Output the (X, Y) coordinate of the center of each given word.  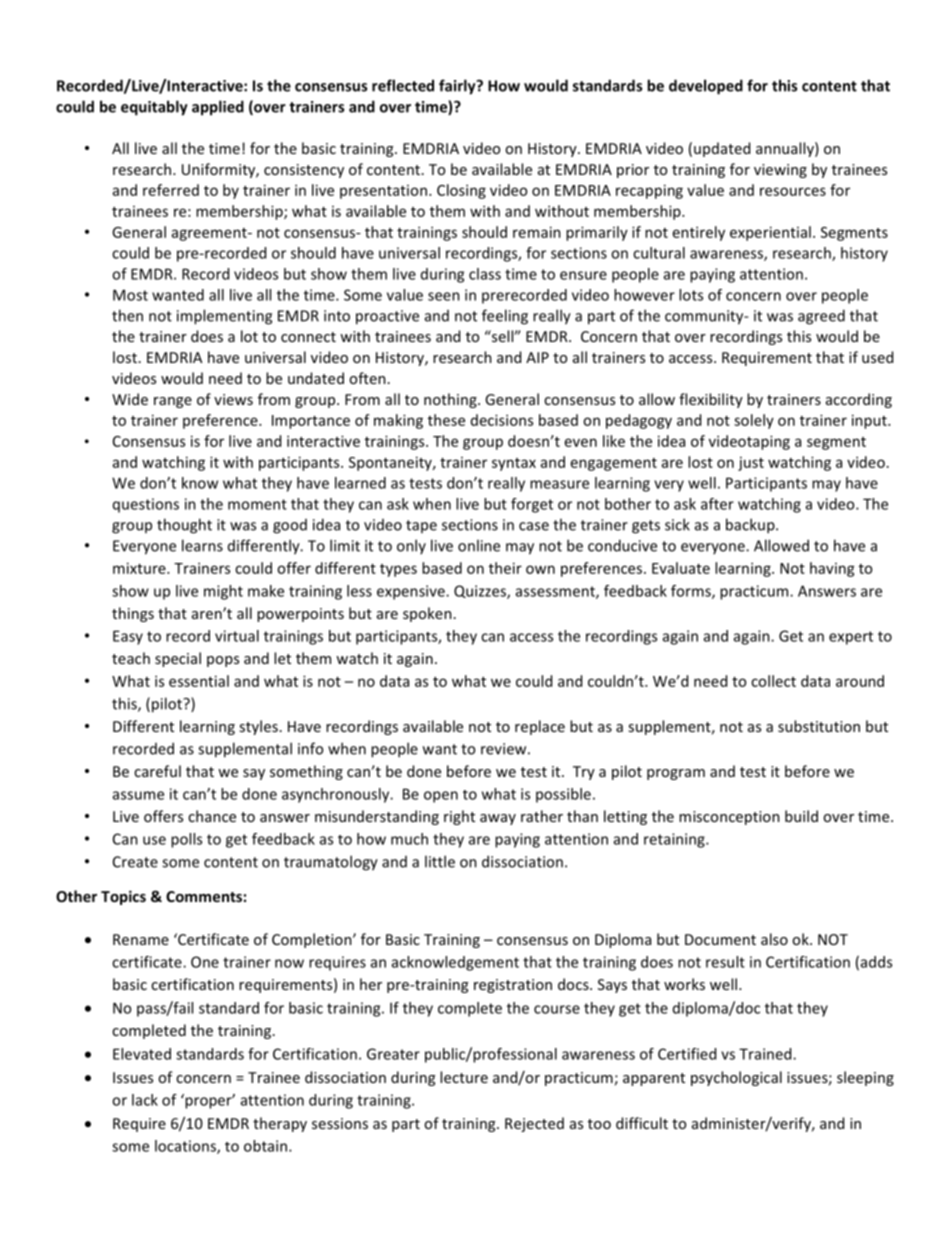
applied (218, 108)
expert (851, 638)
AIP (537, 357)
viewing (780, 171)
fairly (458, 87)
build (801, 816)
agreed (821, 317)
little (440, 861)
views (233, 399)
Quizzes (481, 592)
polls (186, 840)
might (223, 592)
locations (186, 1147)
